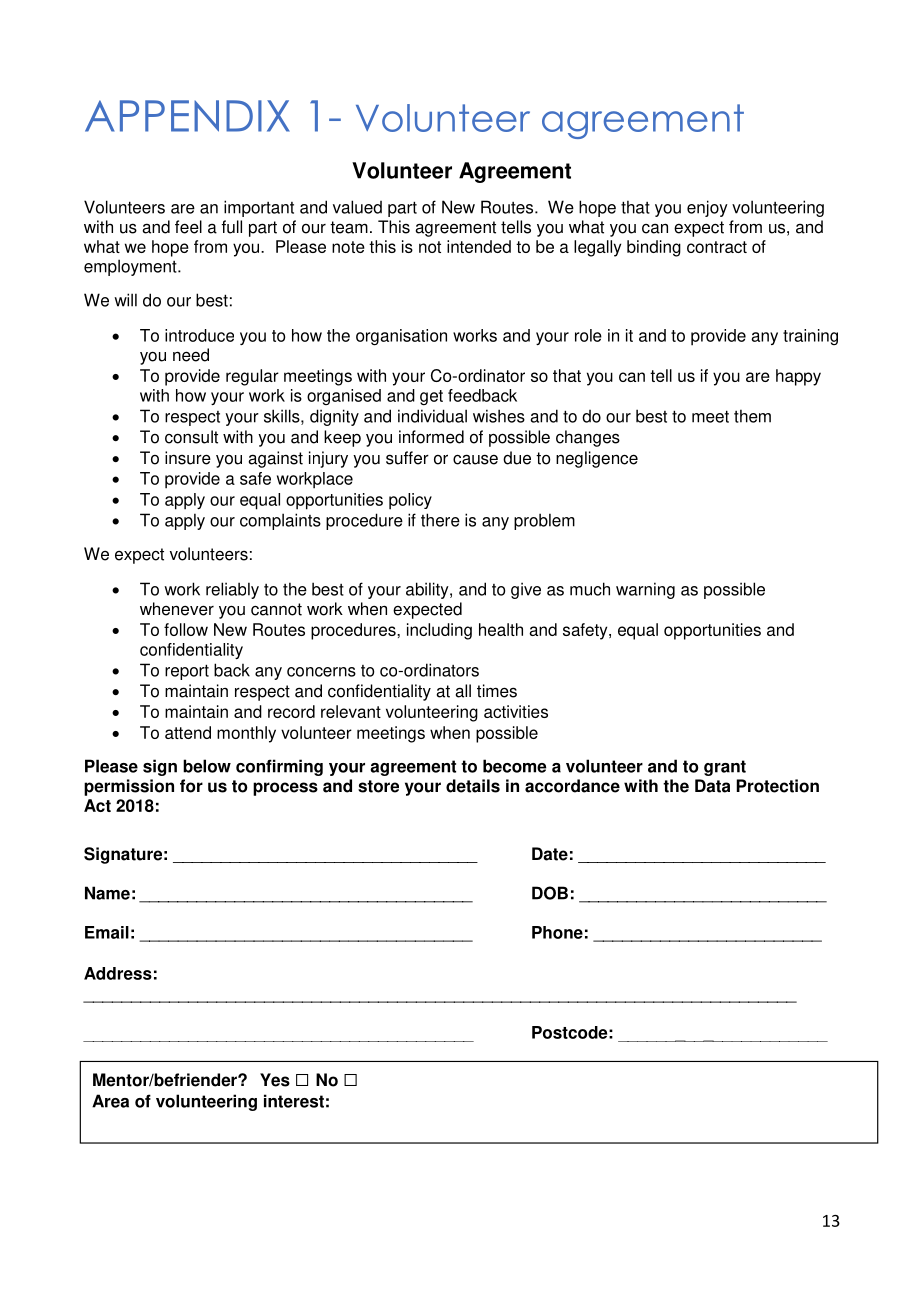 The height and width of the screenshot is (1308, 924). I want to click on them, so click(752, 416).
